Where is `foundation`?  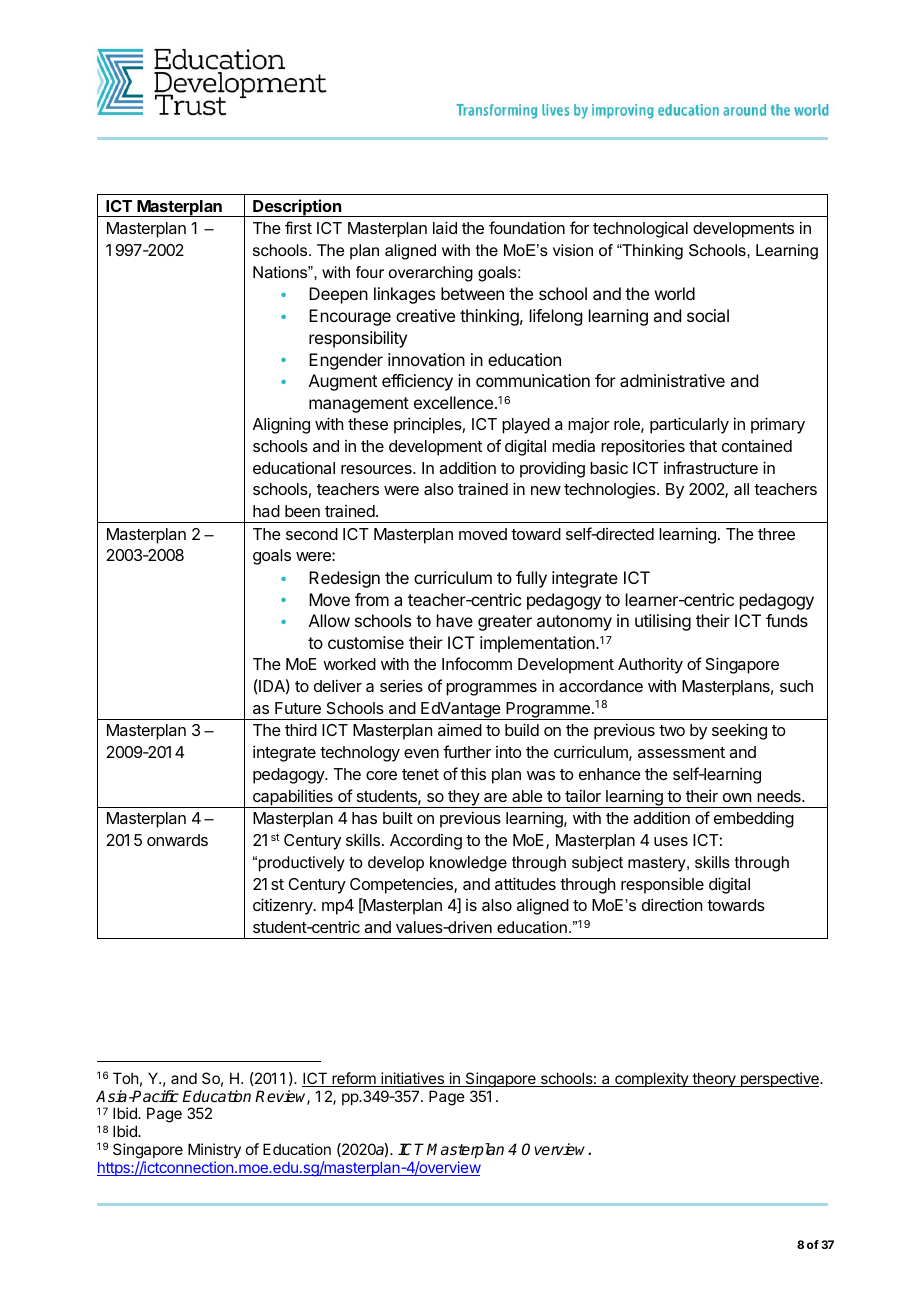
foundation is located at coordinates (527, 227).
